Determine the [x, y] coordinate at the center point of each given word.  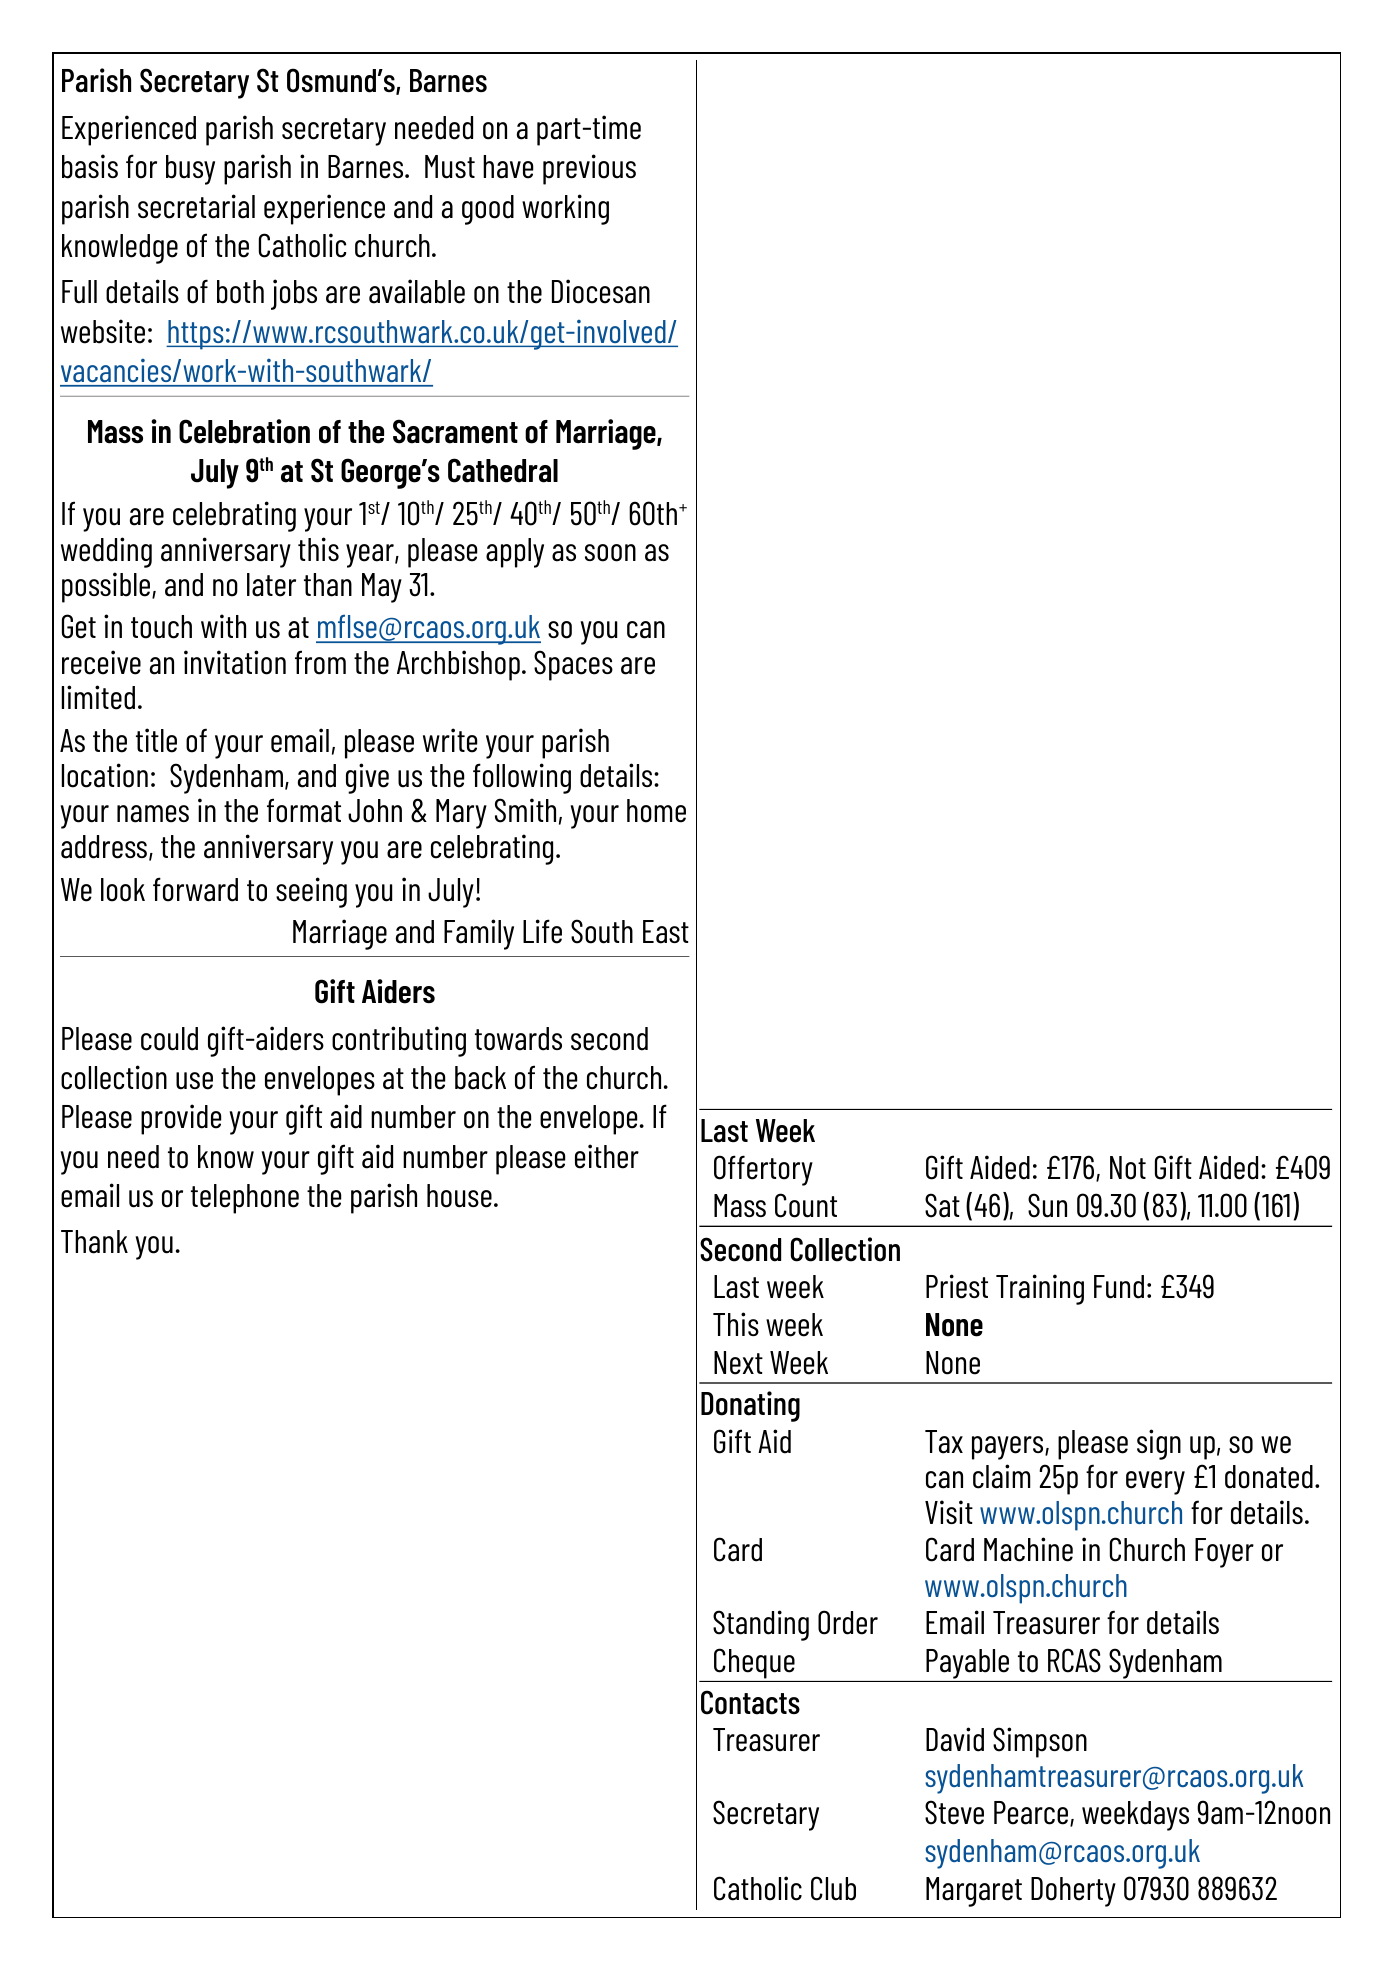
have [508, 167]
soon [610, 553]
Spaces [573, 665]
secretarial [196, 206]
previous [589, 169]
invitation [235, 662]
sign [1159, 1444]
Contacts [750, 1702]
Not [1128, 1168]
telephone [245, 1199]
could [169, 1039]
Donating [750, 1406]
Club [833, 1888]
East [666, 932]
